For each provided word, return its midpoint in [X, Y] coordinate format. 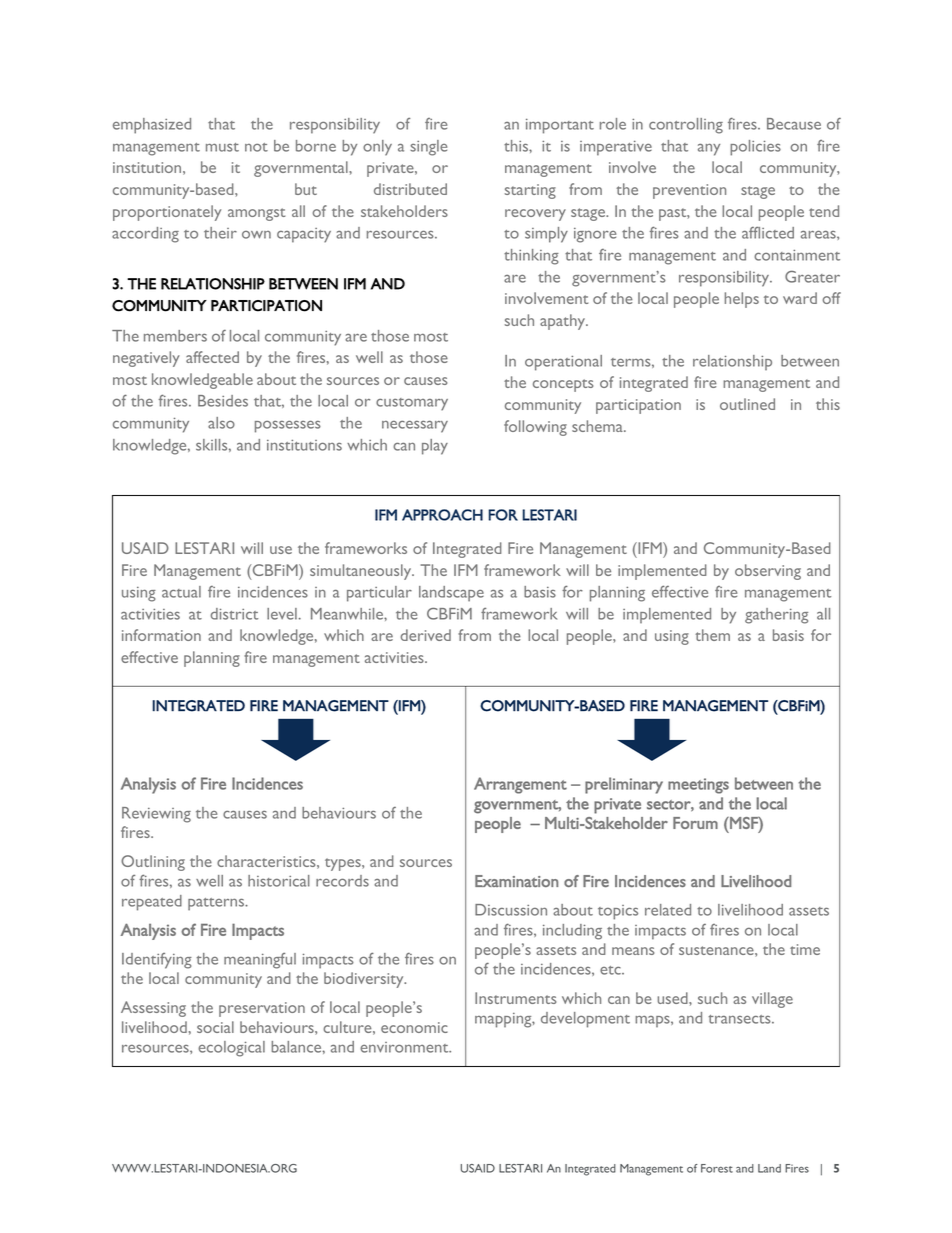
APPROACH [442, 515]
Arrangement [520, 785]
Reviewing [156, 815]
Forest [717, 1168]
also [221, 423]
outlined [747, 404]
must [222, 147]
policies [755, 148]
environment [405, 1047]
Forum [695, 823]
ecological [231, 1049]
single [428, 148]
